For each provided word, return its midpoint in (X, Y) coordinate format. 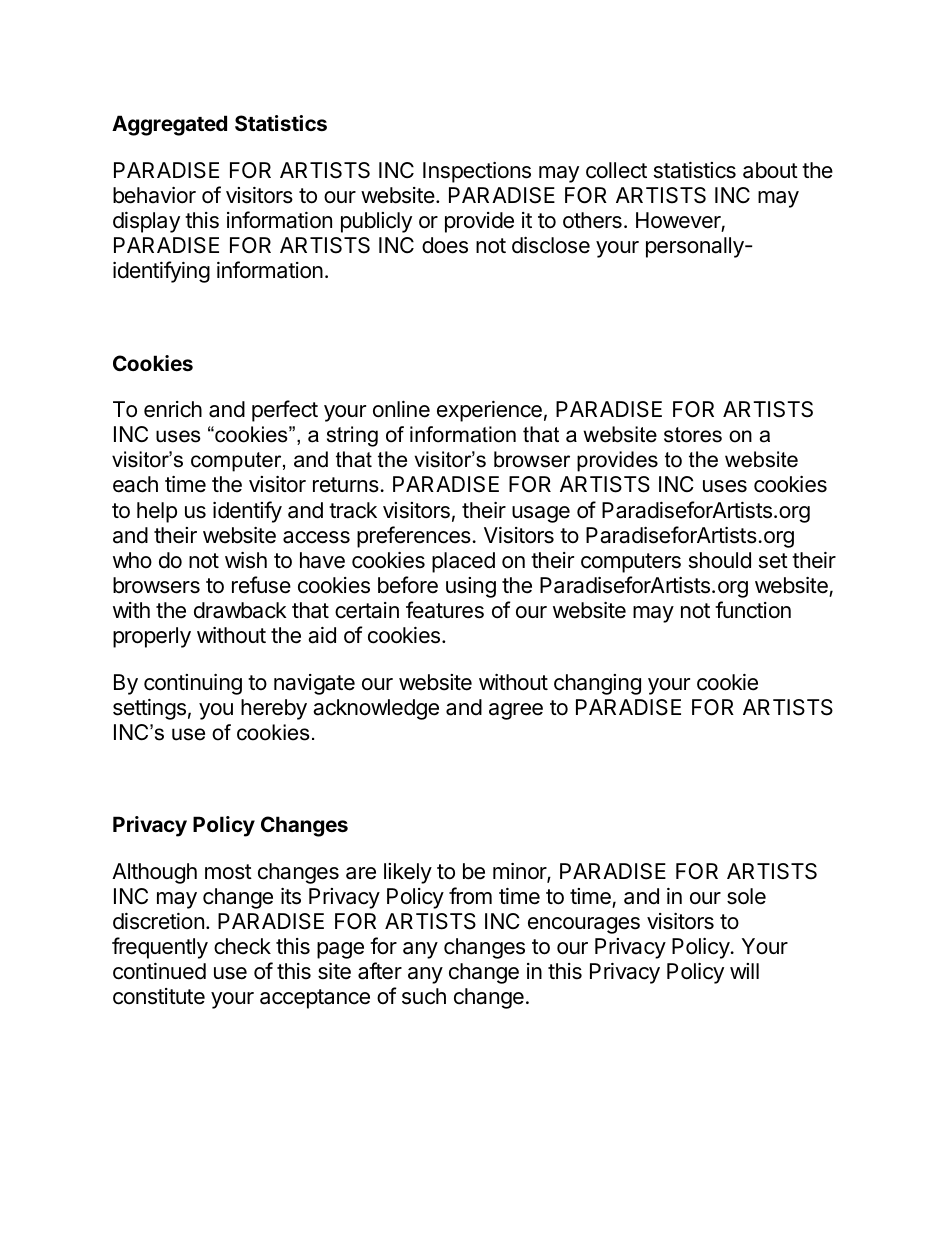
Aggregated (169, 125)
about (770, 170)
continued (159, 971)
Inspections (477, 172)
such (424, 996)
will (744, 971)
